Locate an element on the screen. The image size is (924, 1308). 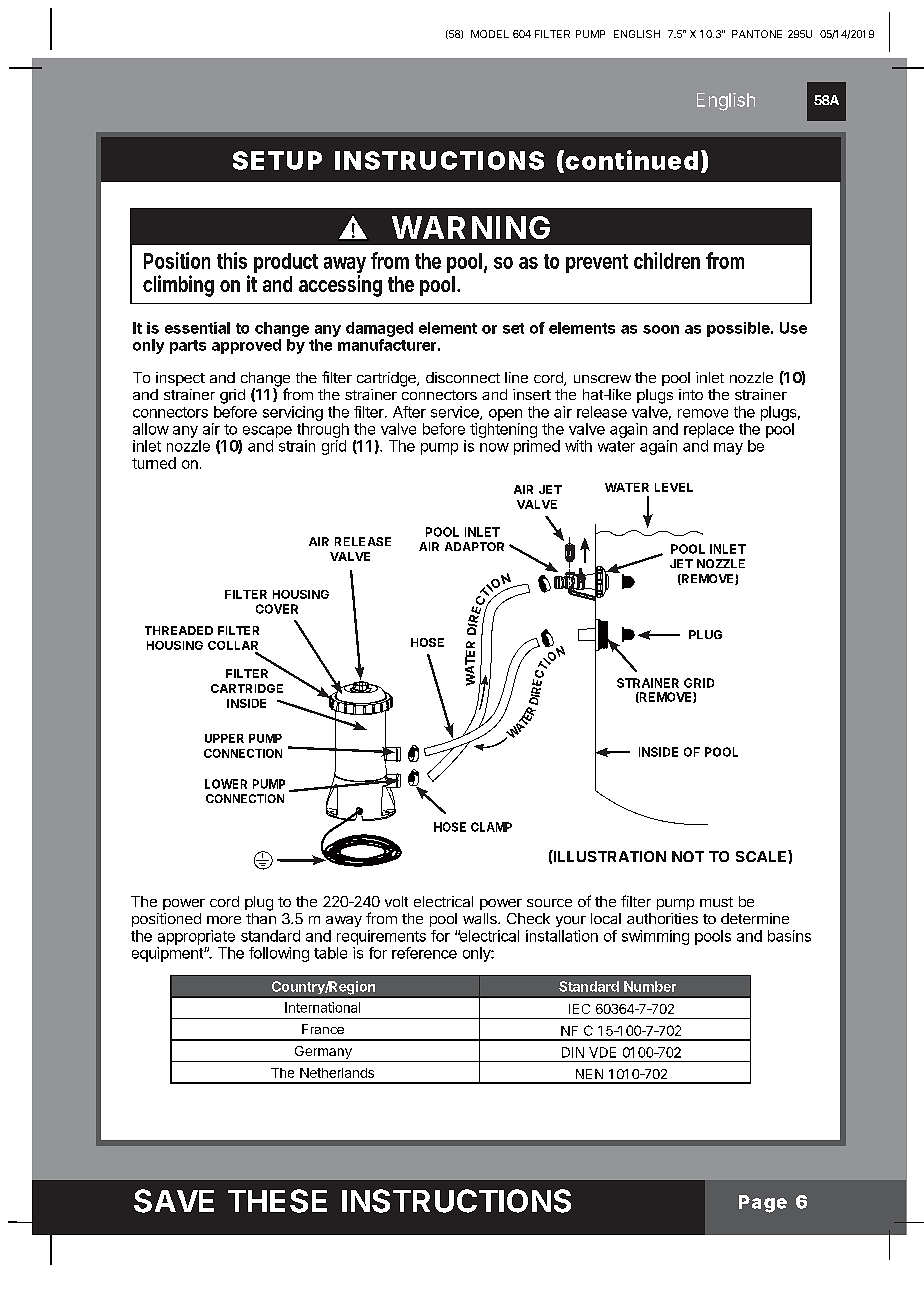
MODEL is located at coordinates (490, 34).
